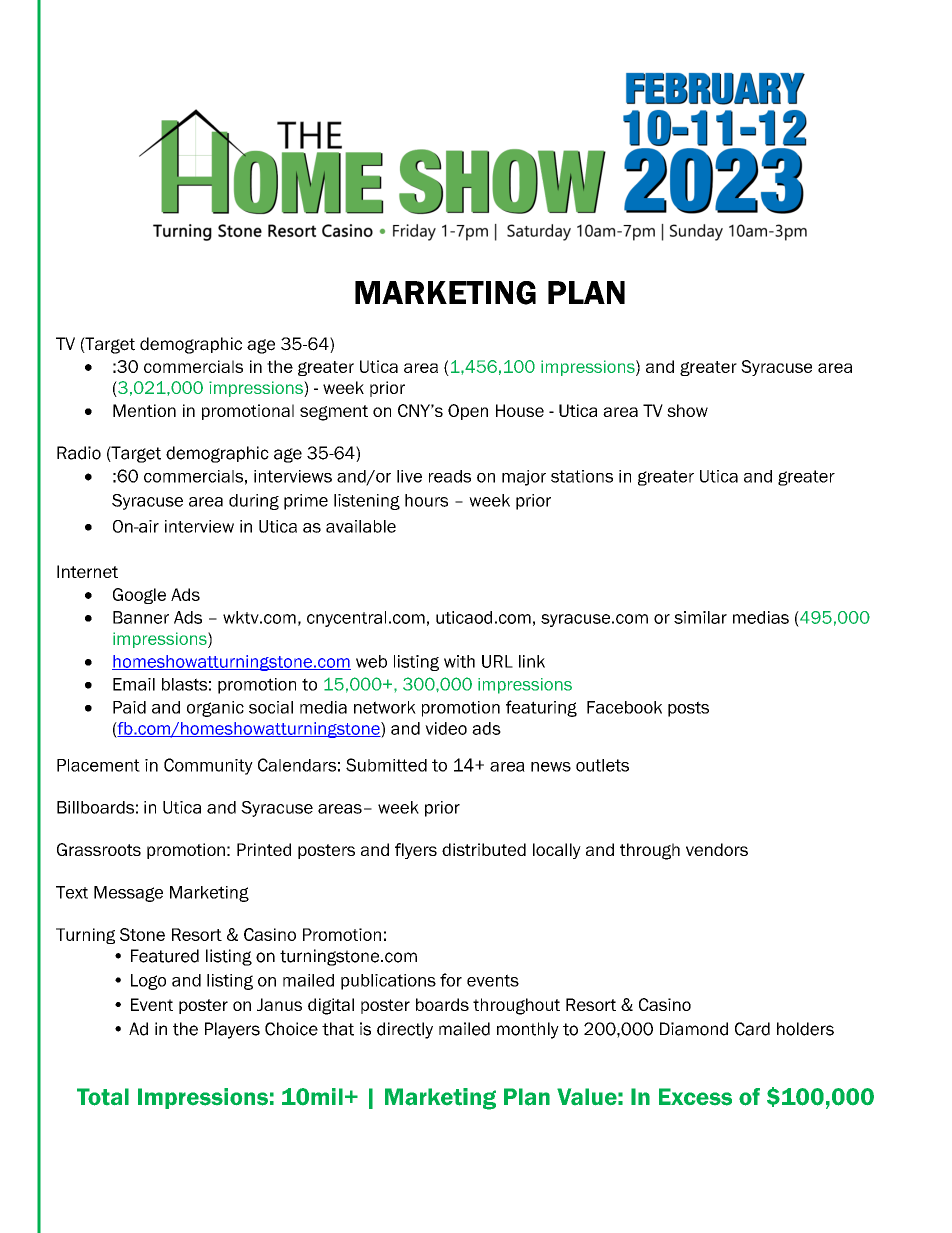  What do you see at coordinates (103, 1097) in the screenshot?
I see `Total` at bounding box center [103, 1097].
